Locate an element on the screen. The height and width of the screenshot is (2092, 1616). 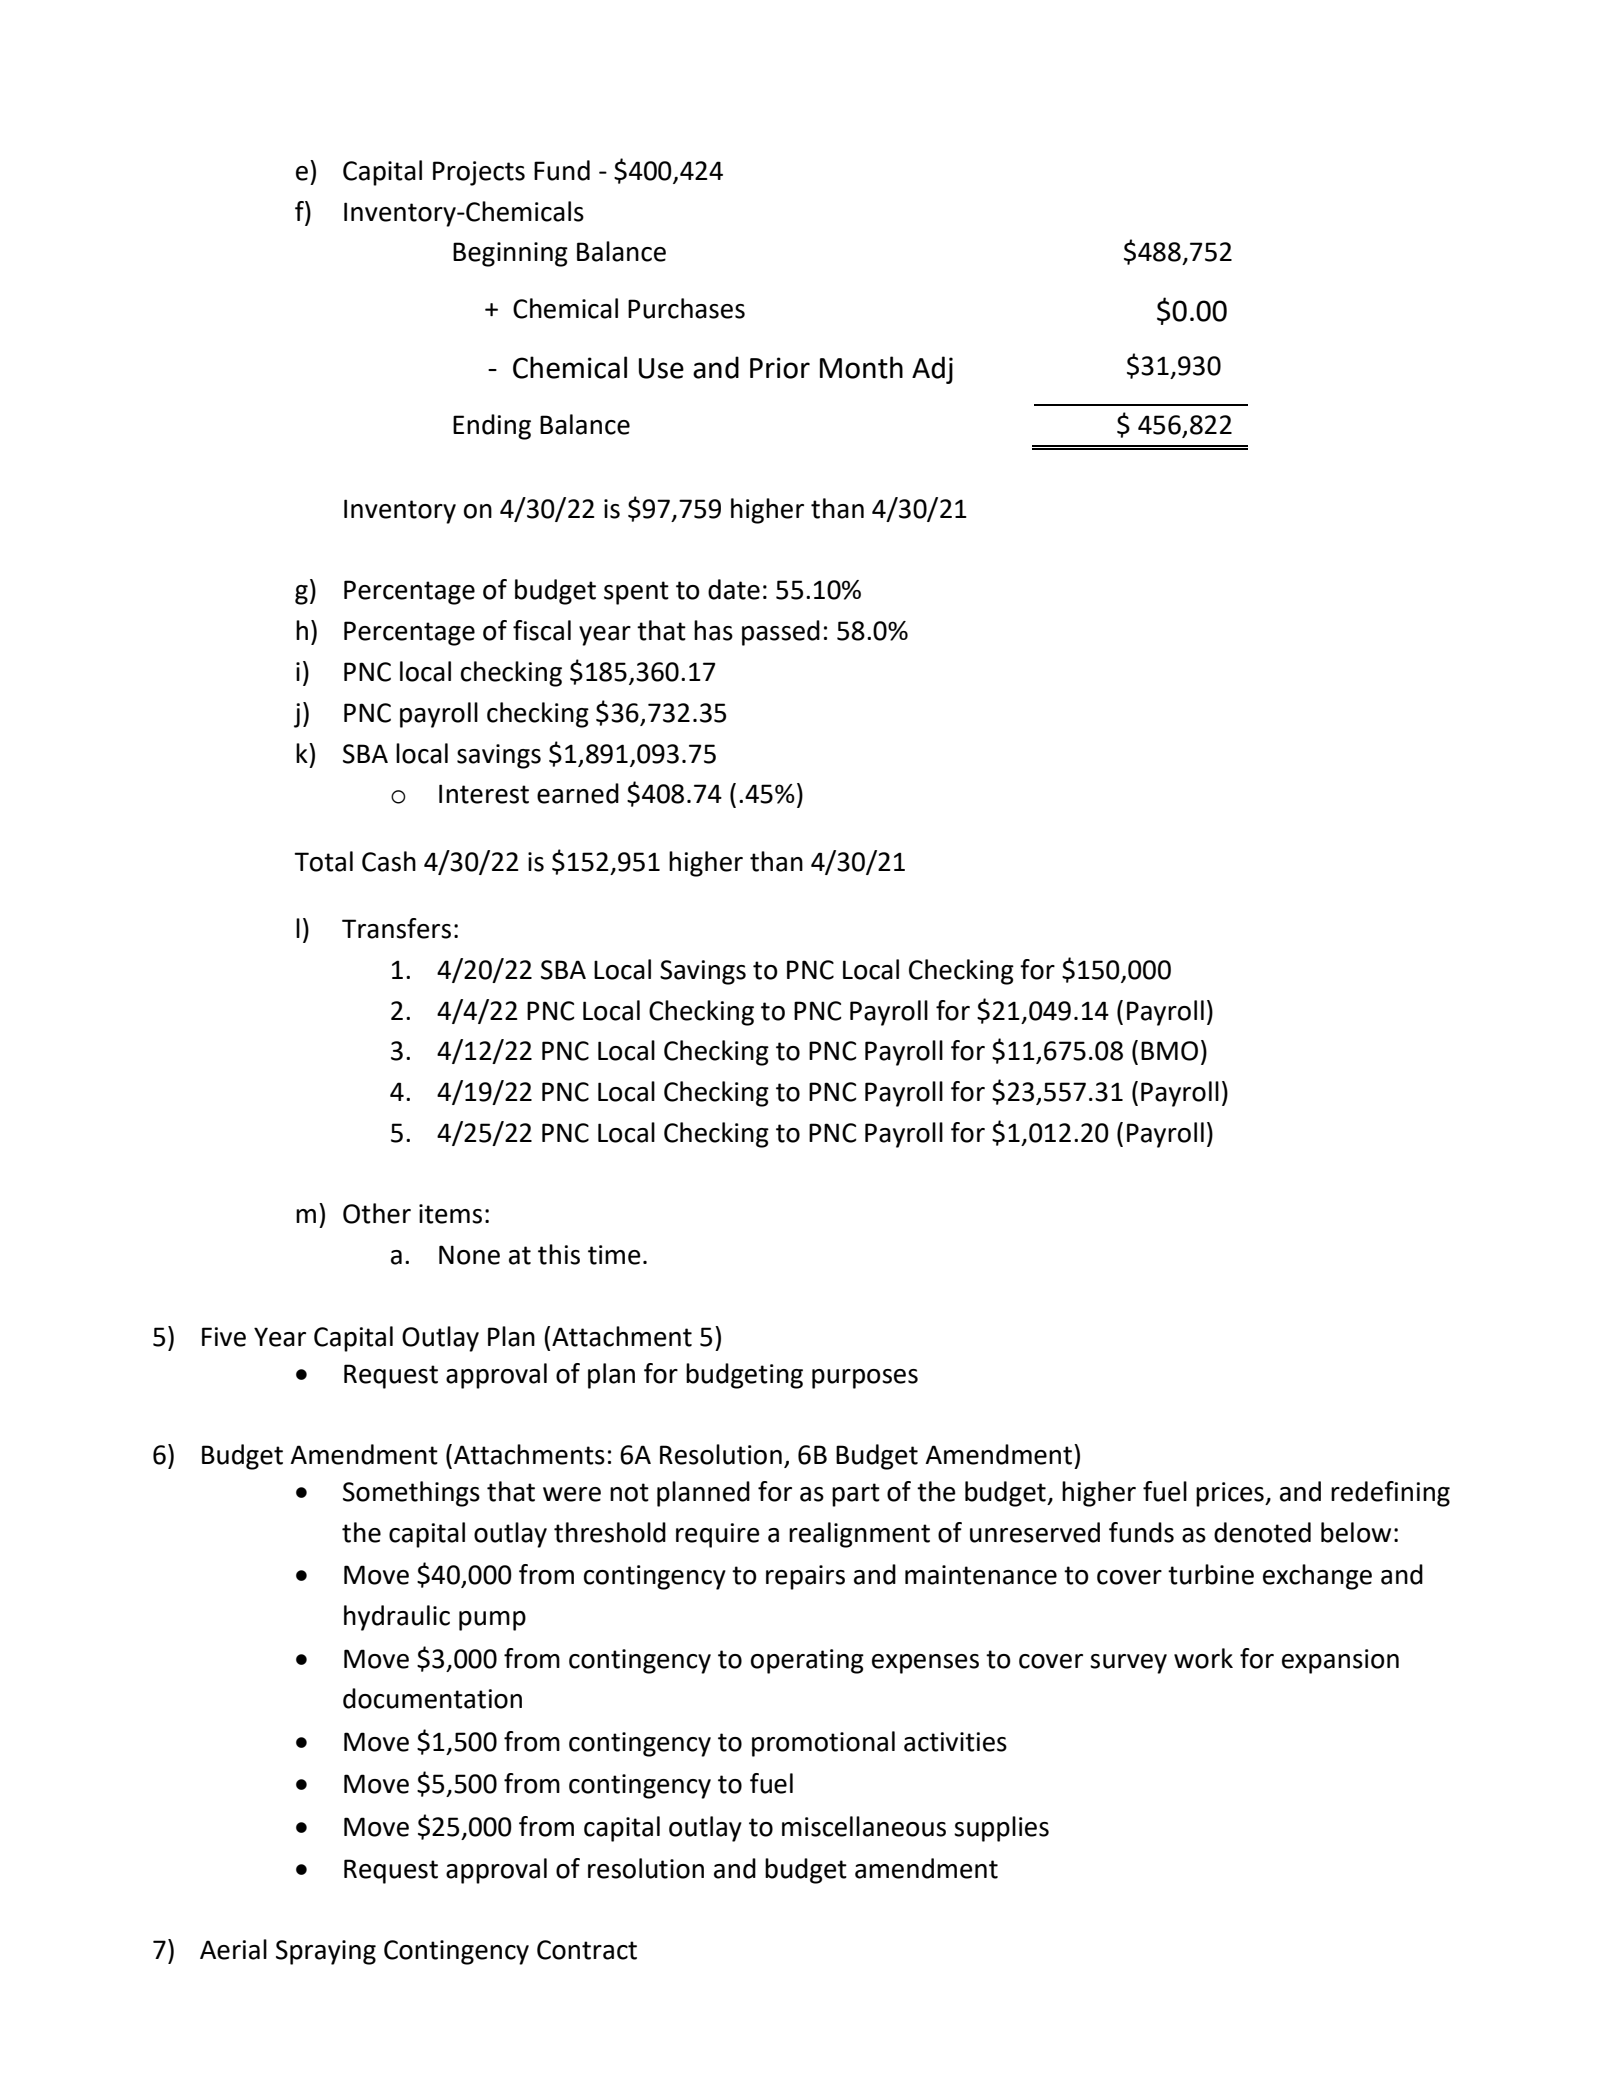
Adj is located at coordinates (932, 370).
